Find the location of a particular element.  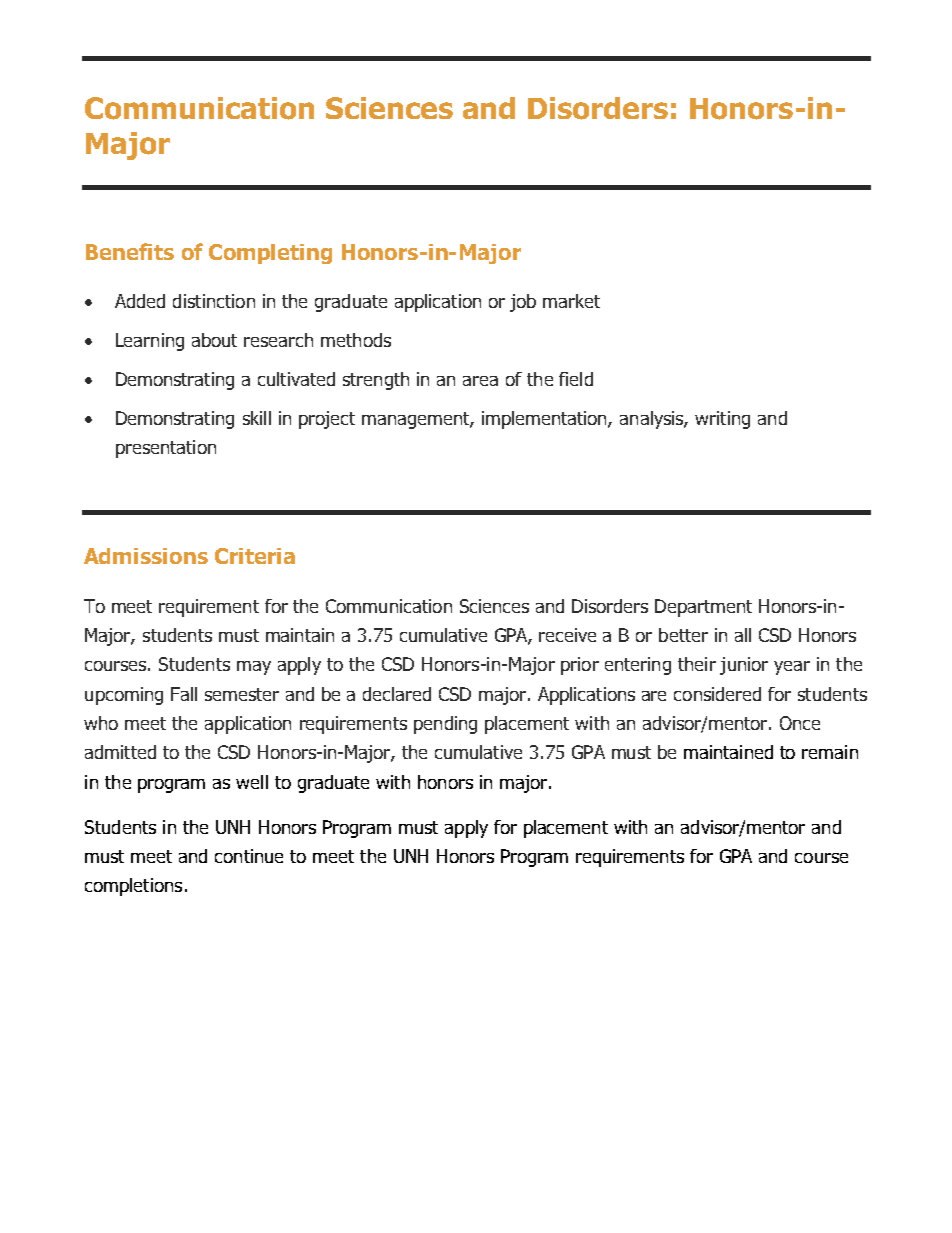

distinction is located at coordinates (214, 301).
